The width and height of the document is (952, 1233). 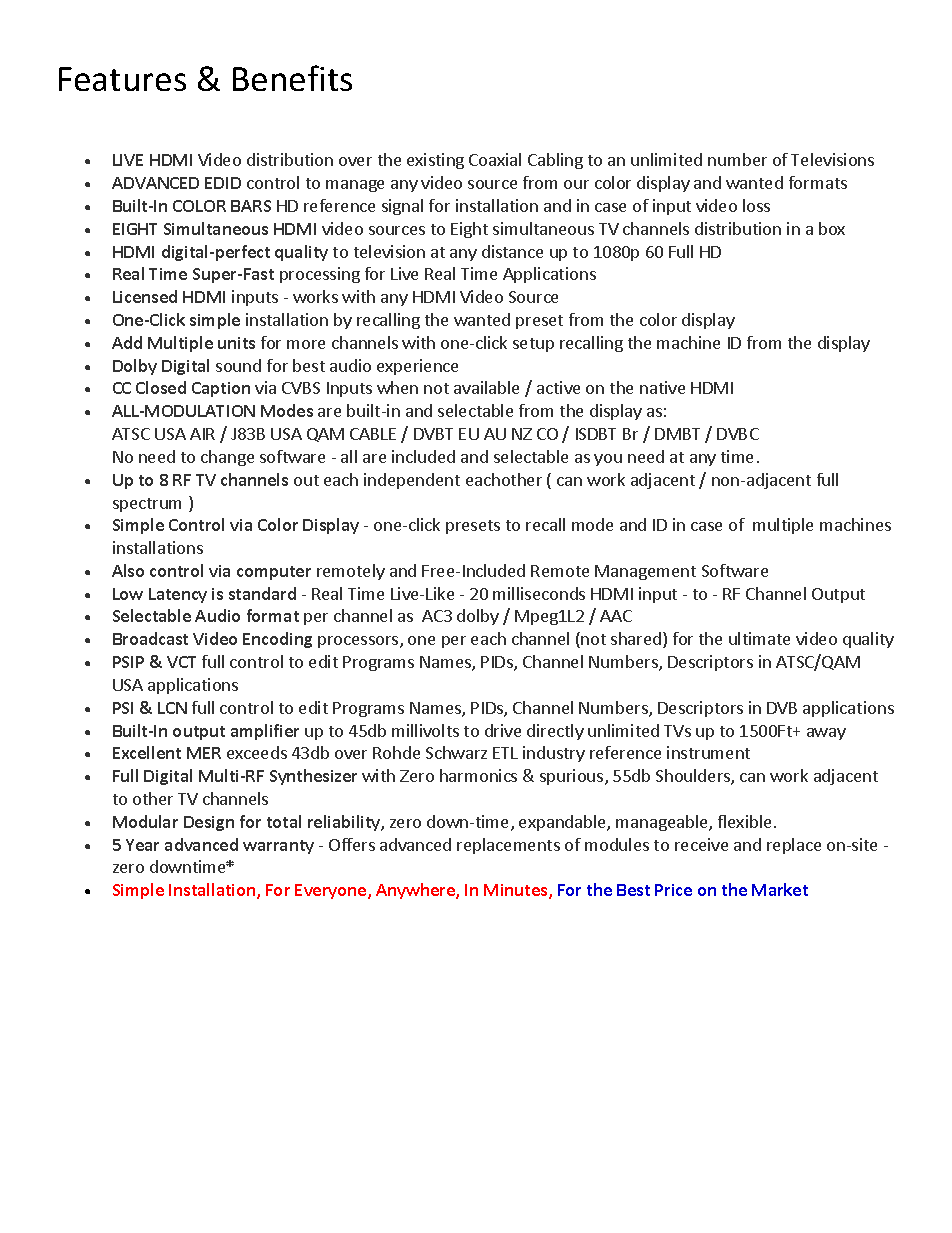 What do you see at coordinates (238, 365) in the document?
I see `sound` at bounding box center [238, 365].
